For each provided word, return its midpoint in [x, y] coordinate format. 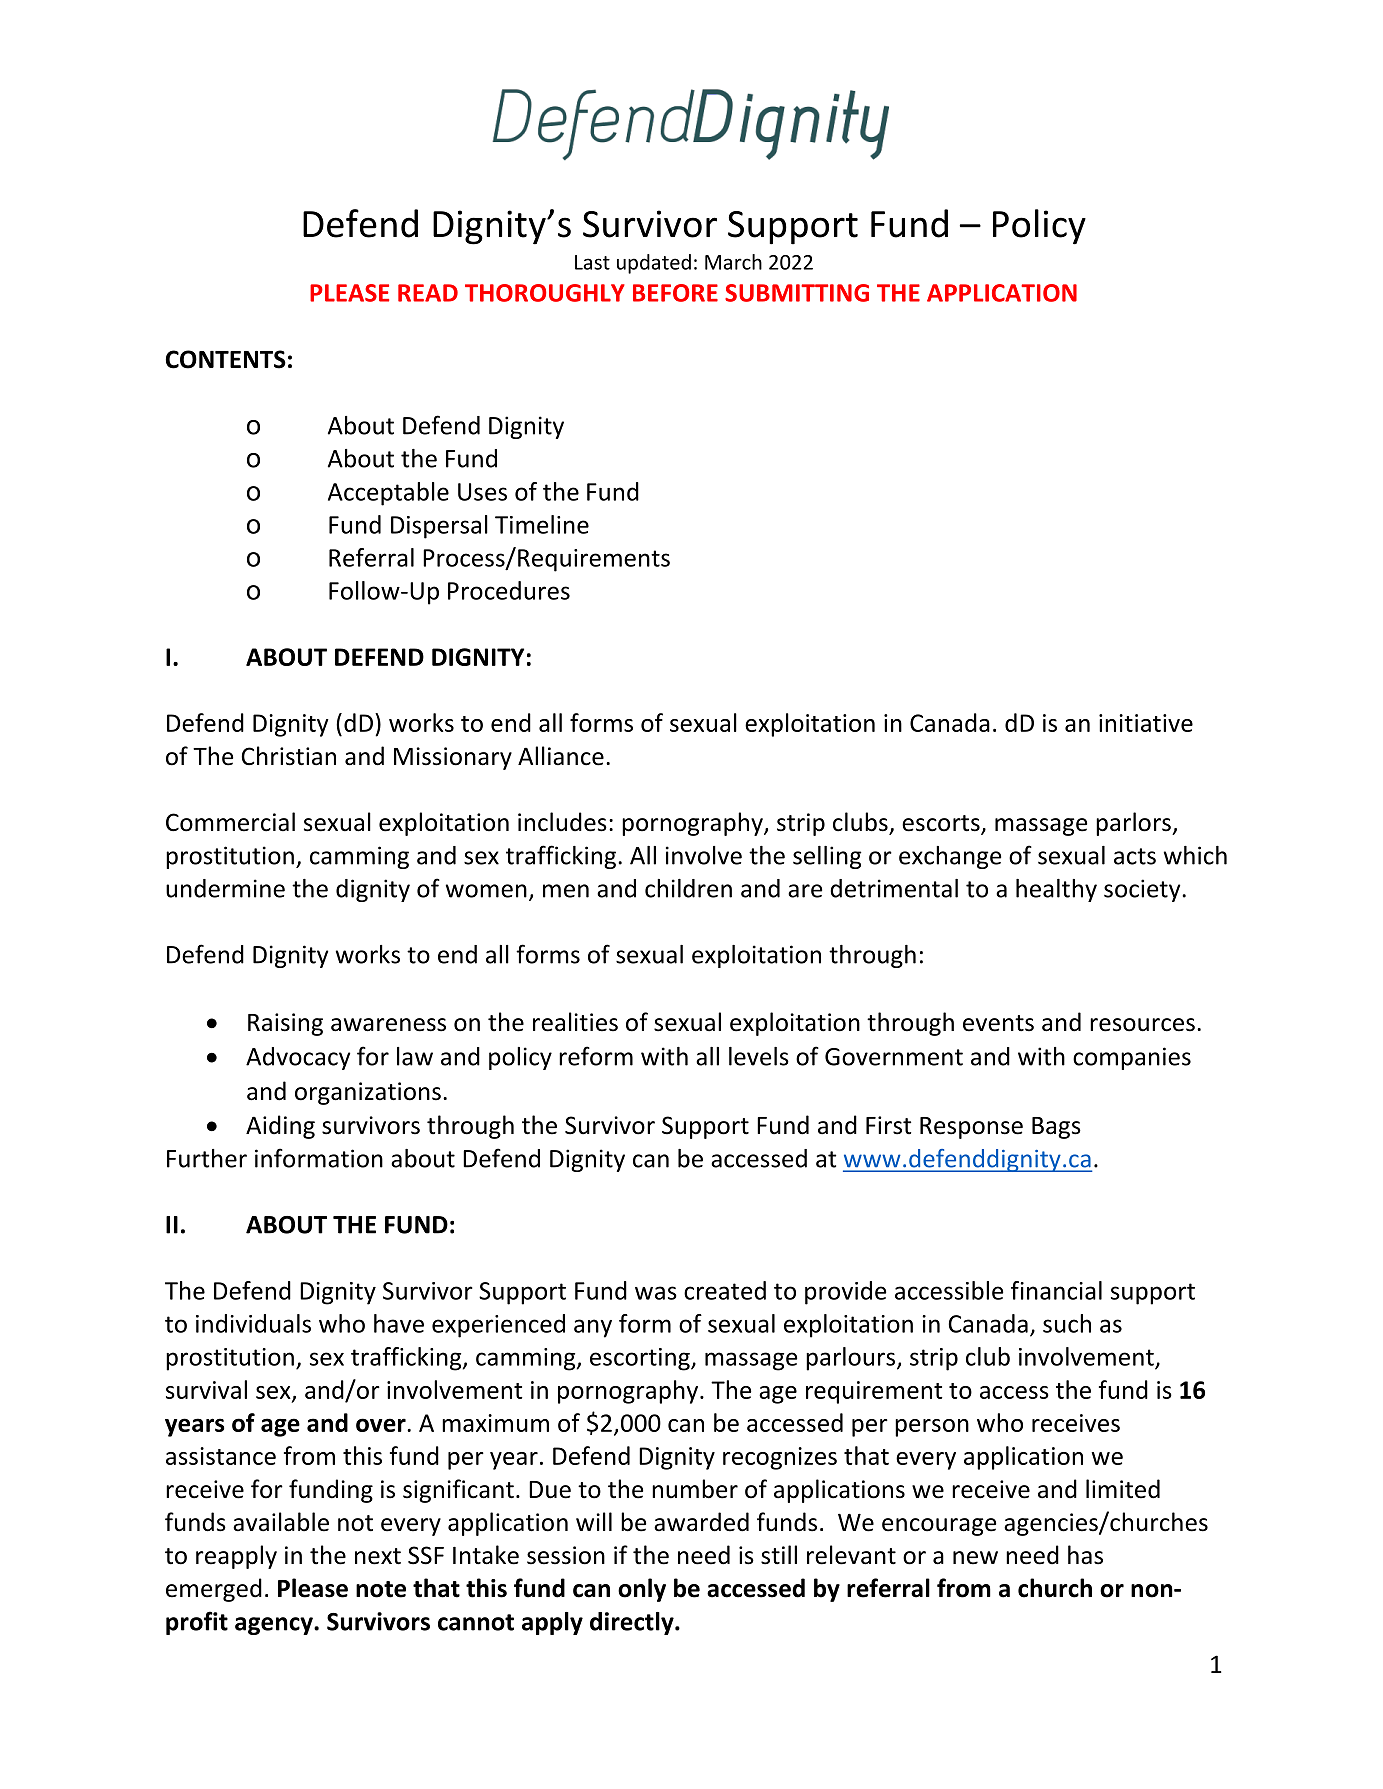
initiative [1146, 723]
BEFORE [675, 293]
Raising [285, 1024]
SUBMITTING [797, 293]
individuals [253, 1323]
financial [1056, 1290]
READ [428, 293]
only [642, 1590]
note [381, 1589]
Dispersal [439, 527]
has [1085, 1555]
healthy [1056, 890]
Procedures [509, 590]
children [688, 888]
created [725, 1290]
